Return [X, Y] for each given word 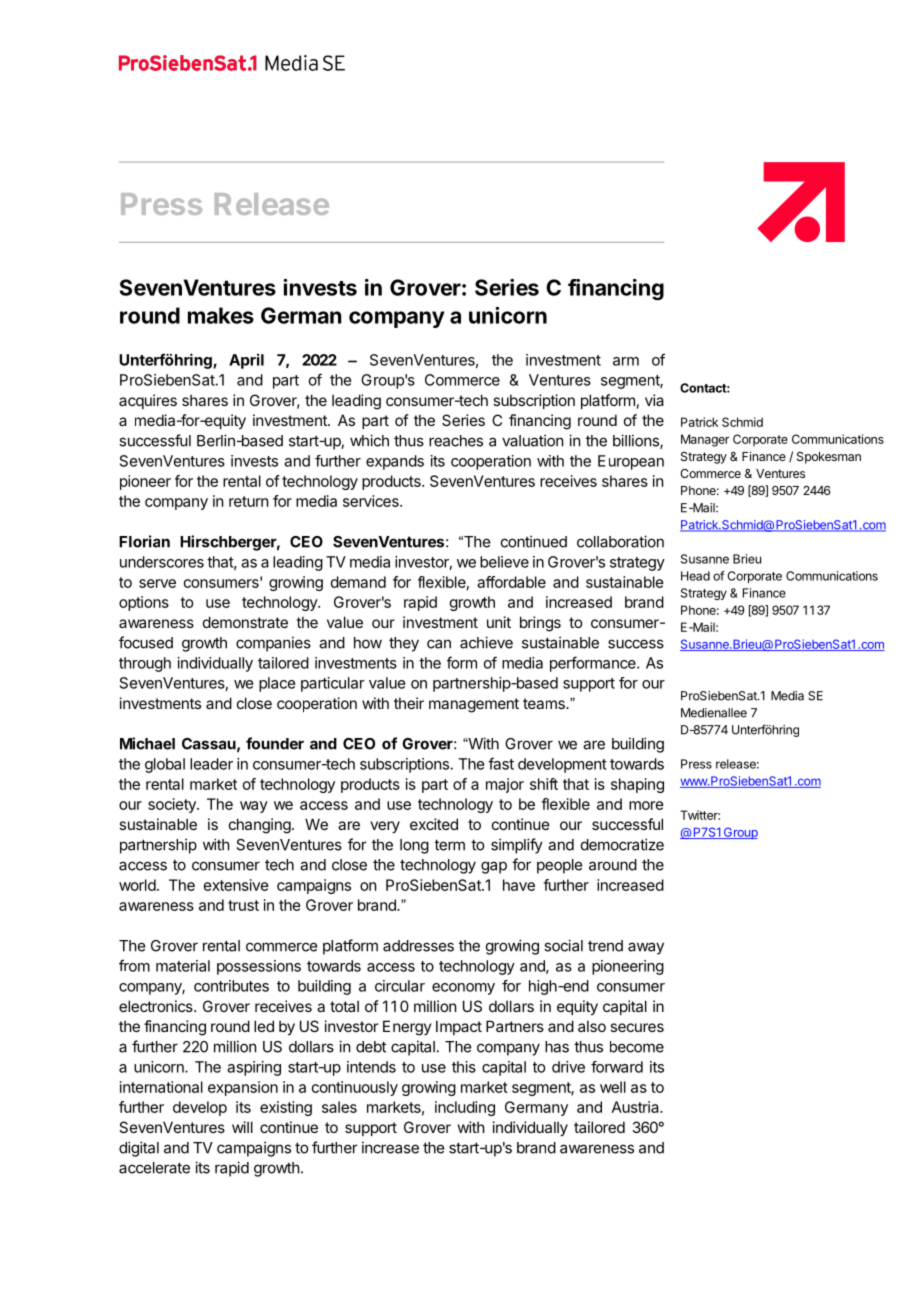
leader [211, 764]
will [242, 1127]
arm [626, 361]
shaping [637, 785]
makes [221, 315]
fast [501, 763]
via [654, 400]
